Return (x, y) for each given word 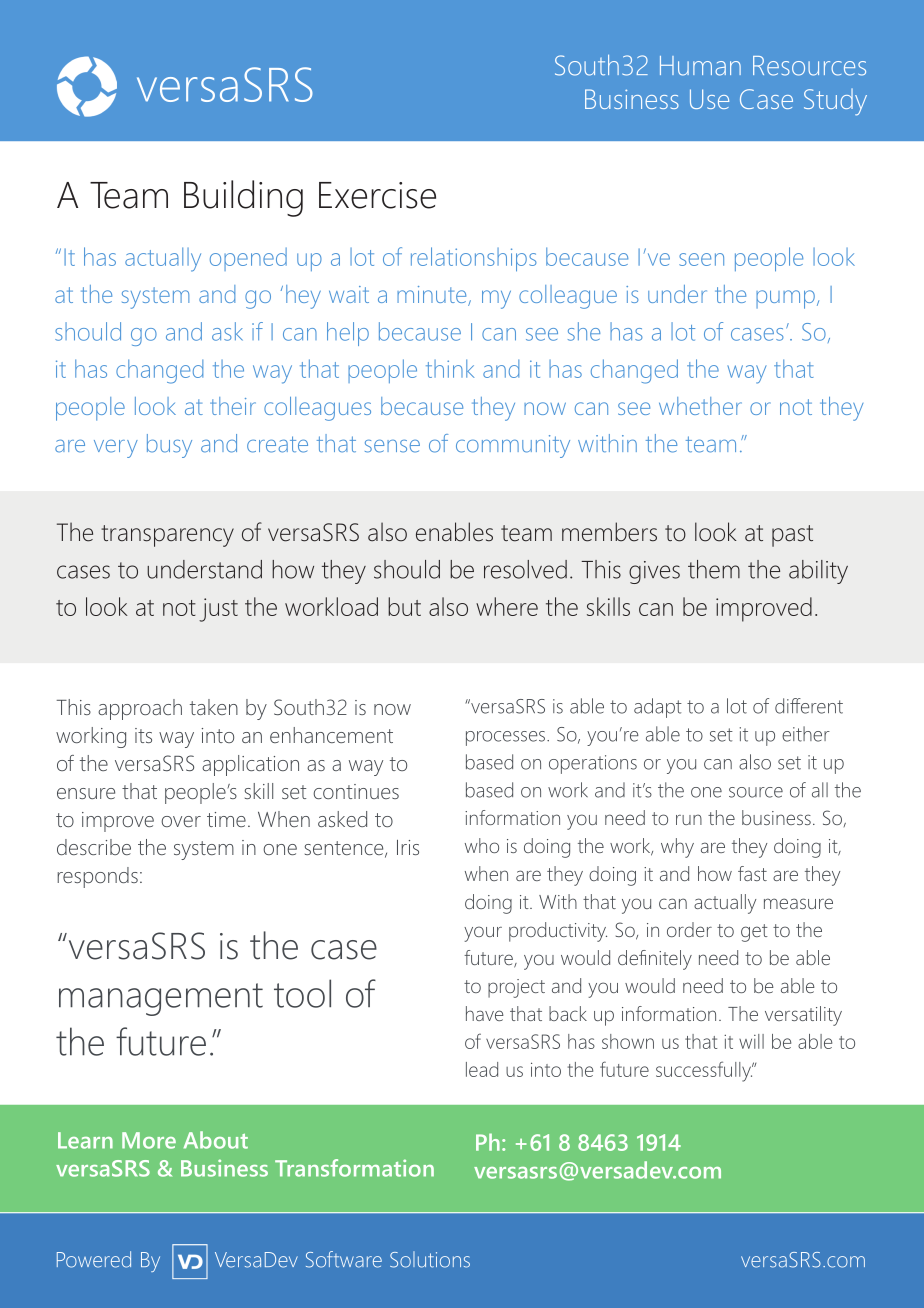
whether (700, 406)
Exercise (377, 195)
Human (700, 66)
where (507, 606)
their (233, 406)
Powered (94, 1259)
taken (214, 707)
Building (243, 198)
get (754, 933)
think (450, 368)
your (483, 934)
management (161, 999)
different (809, 706)
